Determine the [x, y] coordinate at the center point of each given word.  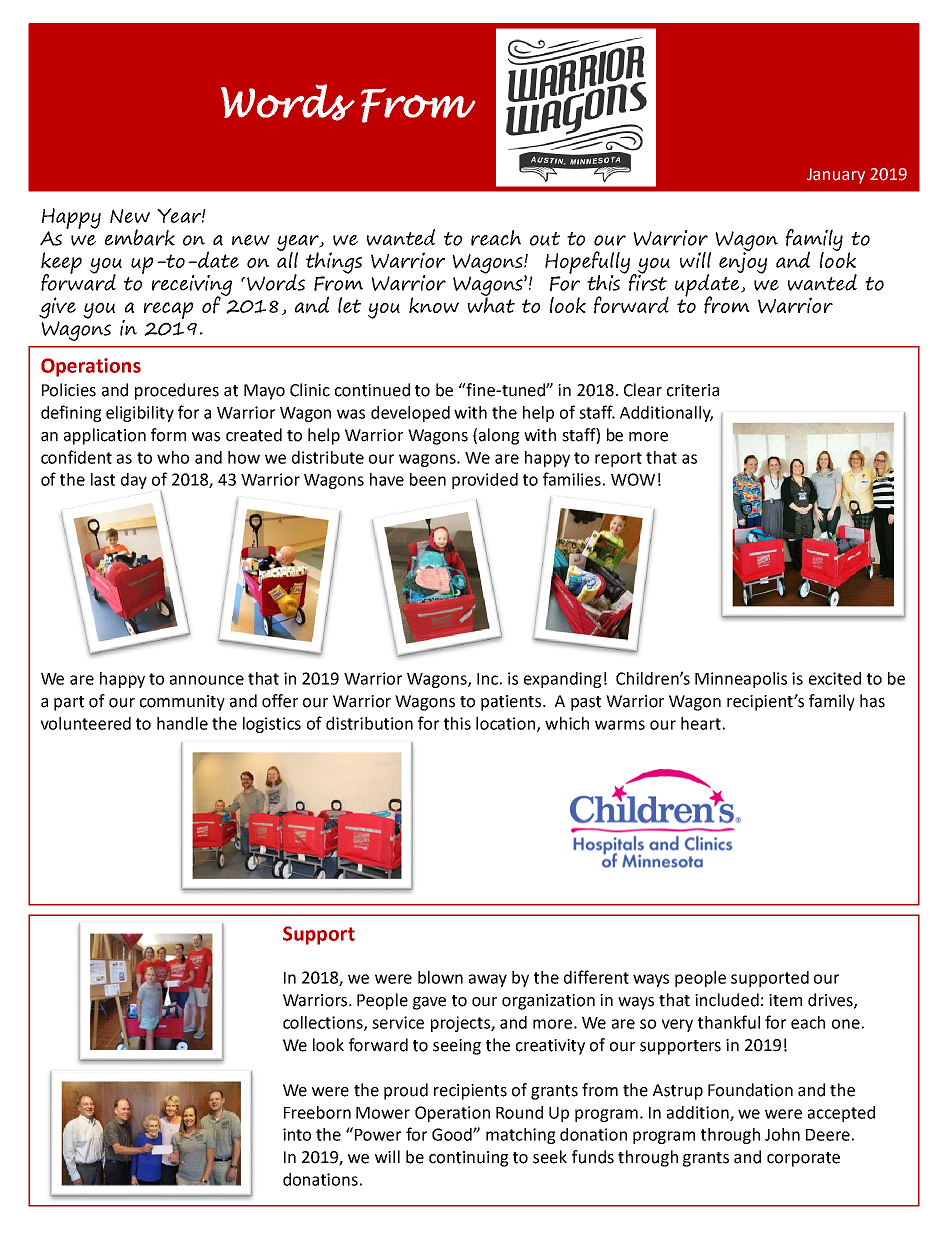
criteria [693, 390]
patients [512, 703]
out [545, 239]
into [297, 1134]
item [785, 1000]
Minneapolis [741, 680]
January [836, 176]
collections [324, 1023]
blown [440, 977]
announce [207, 680]
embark [140, 237]
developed [410, 414]
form [168, 435]
